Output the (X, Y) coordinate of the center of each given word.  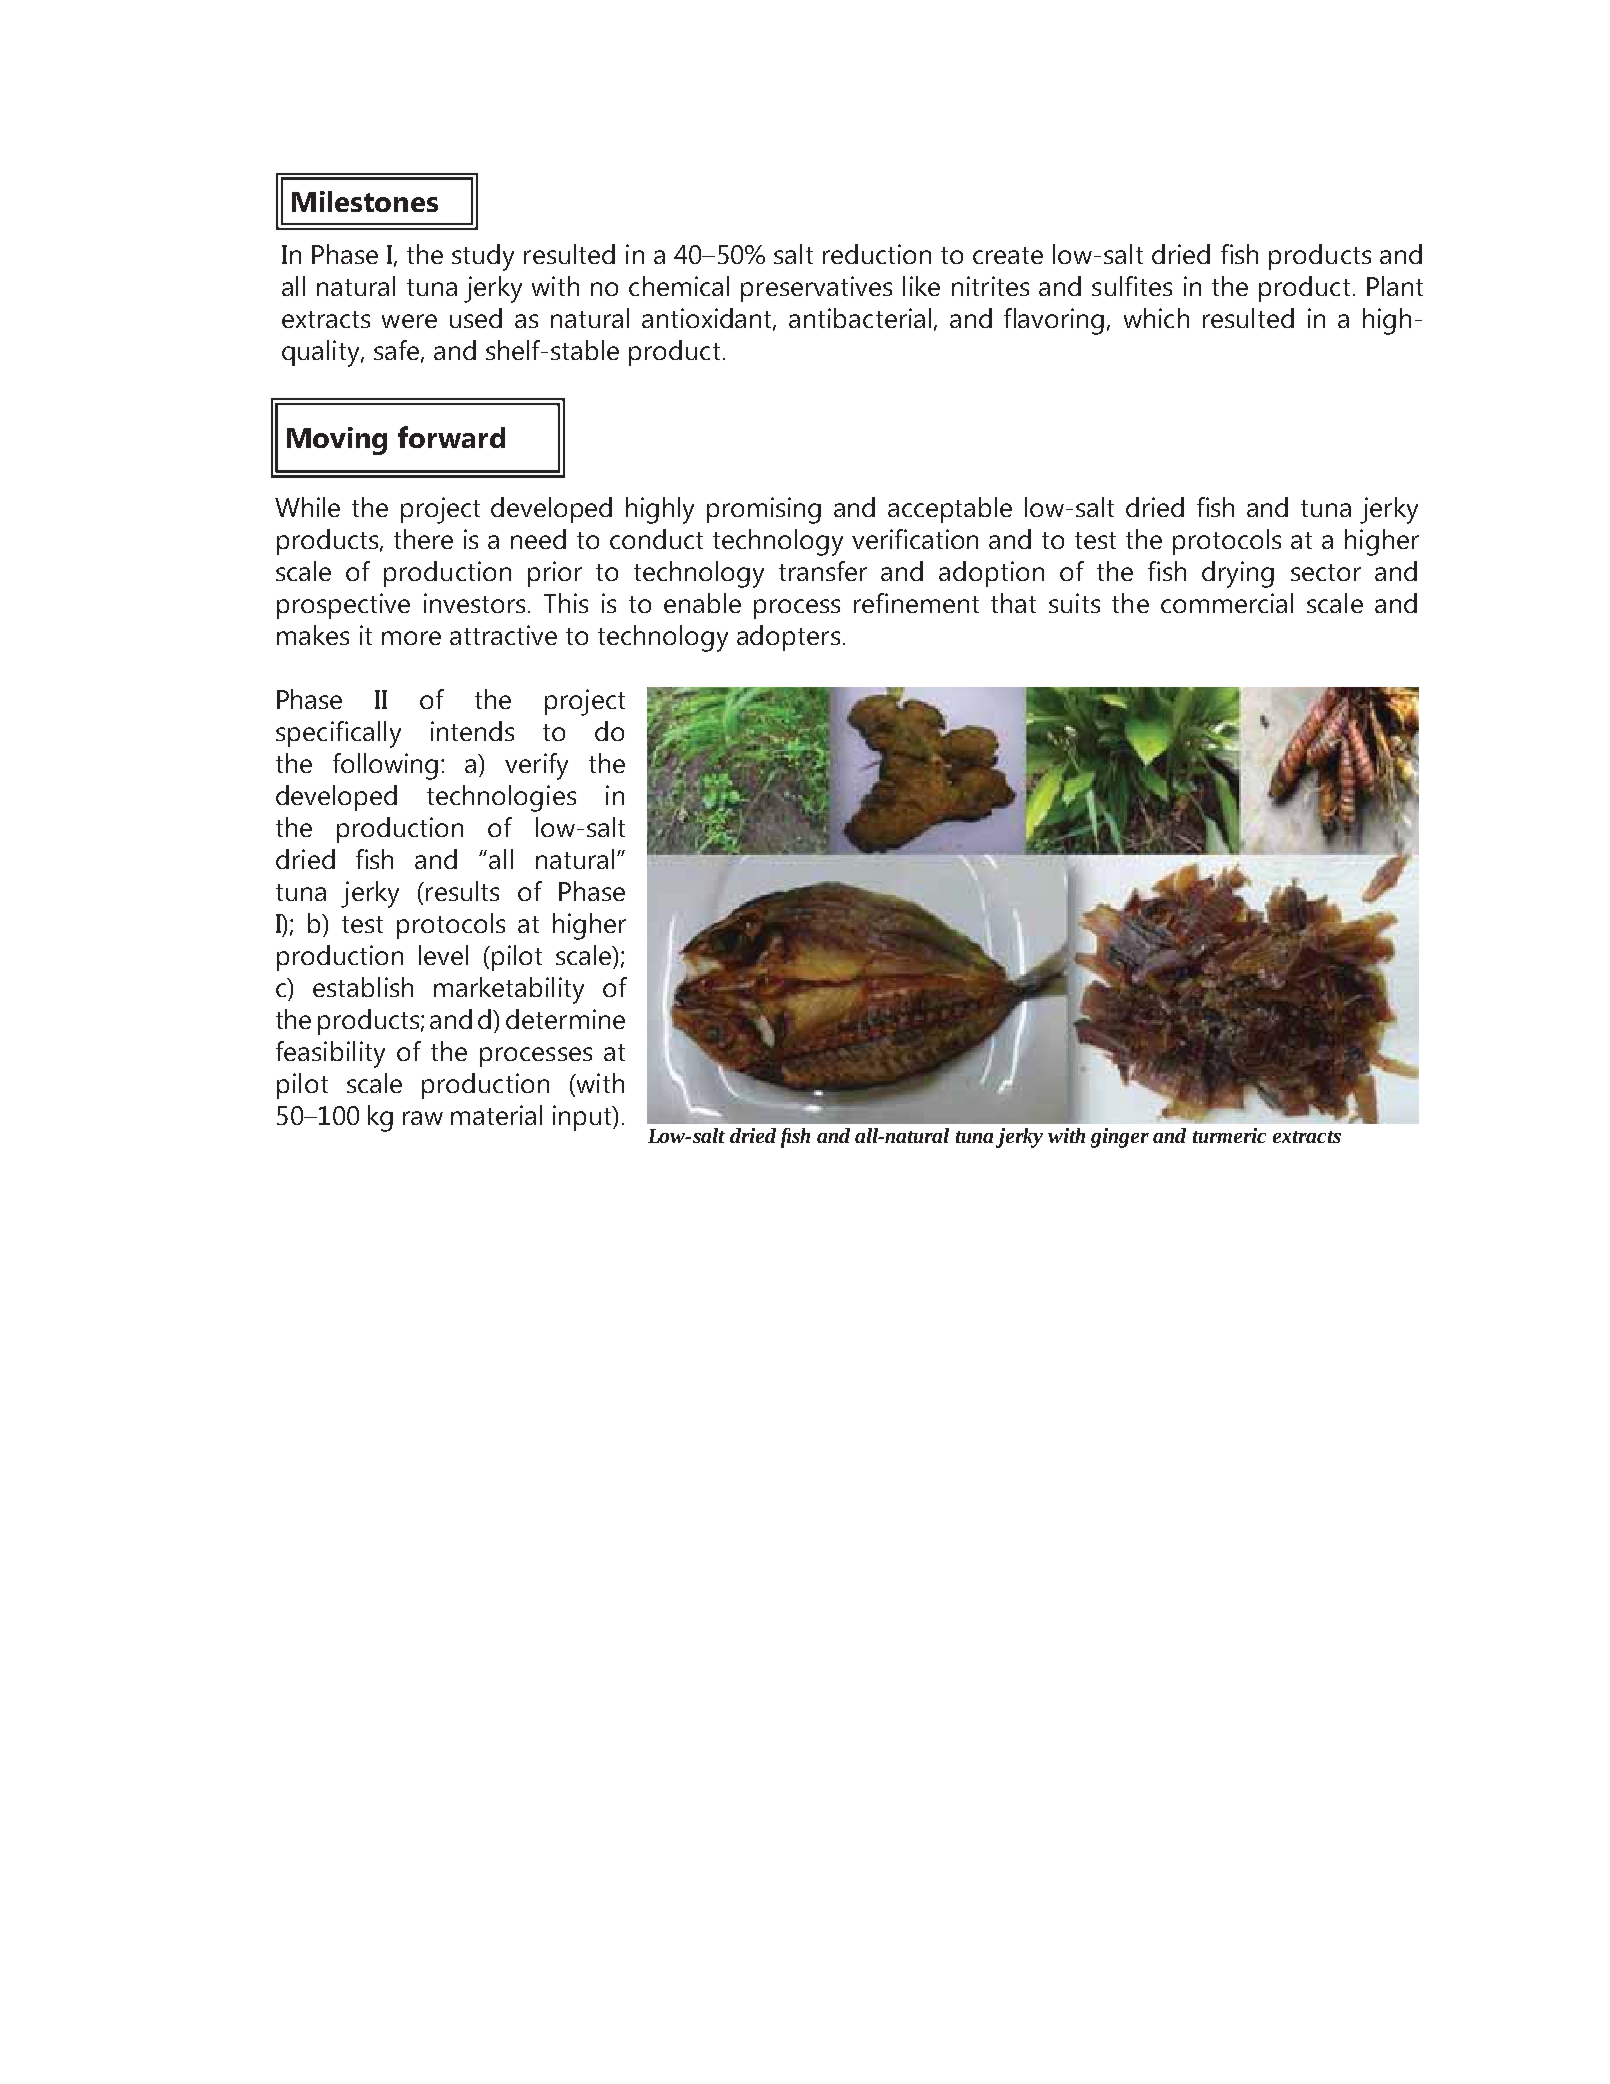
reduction (877, 254)
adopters (788, 638)
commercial (1227, 603)
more (411, 638)
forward (451, 437)
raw (423, 1118)
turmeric (1229, 1135)
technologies (501, 798)
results (462, 891)
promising (764, 510)
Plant (1395, 286)
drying (1238, 574)
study (483, 257)
